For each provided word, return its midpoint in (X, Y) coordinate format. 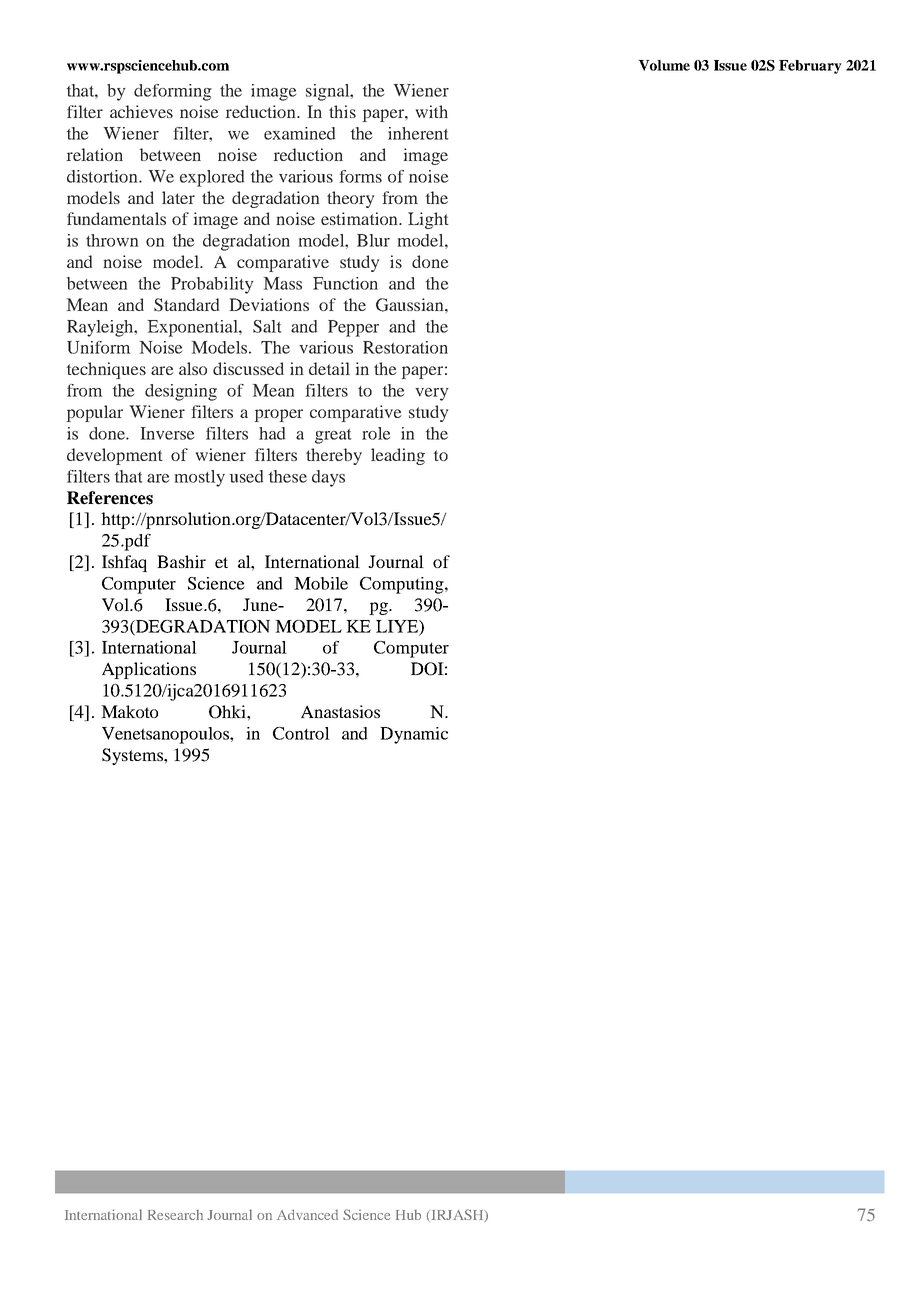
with (432, 111)
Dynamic (414, 735)
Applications (149, 670)
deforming (173, 92)
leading (398, 456)
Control (301, 733)
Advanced (307, 1214)
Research (175, 1215)
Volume (664, 65)
